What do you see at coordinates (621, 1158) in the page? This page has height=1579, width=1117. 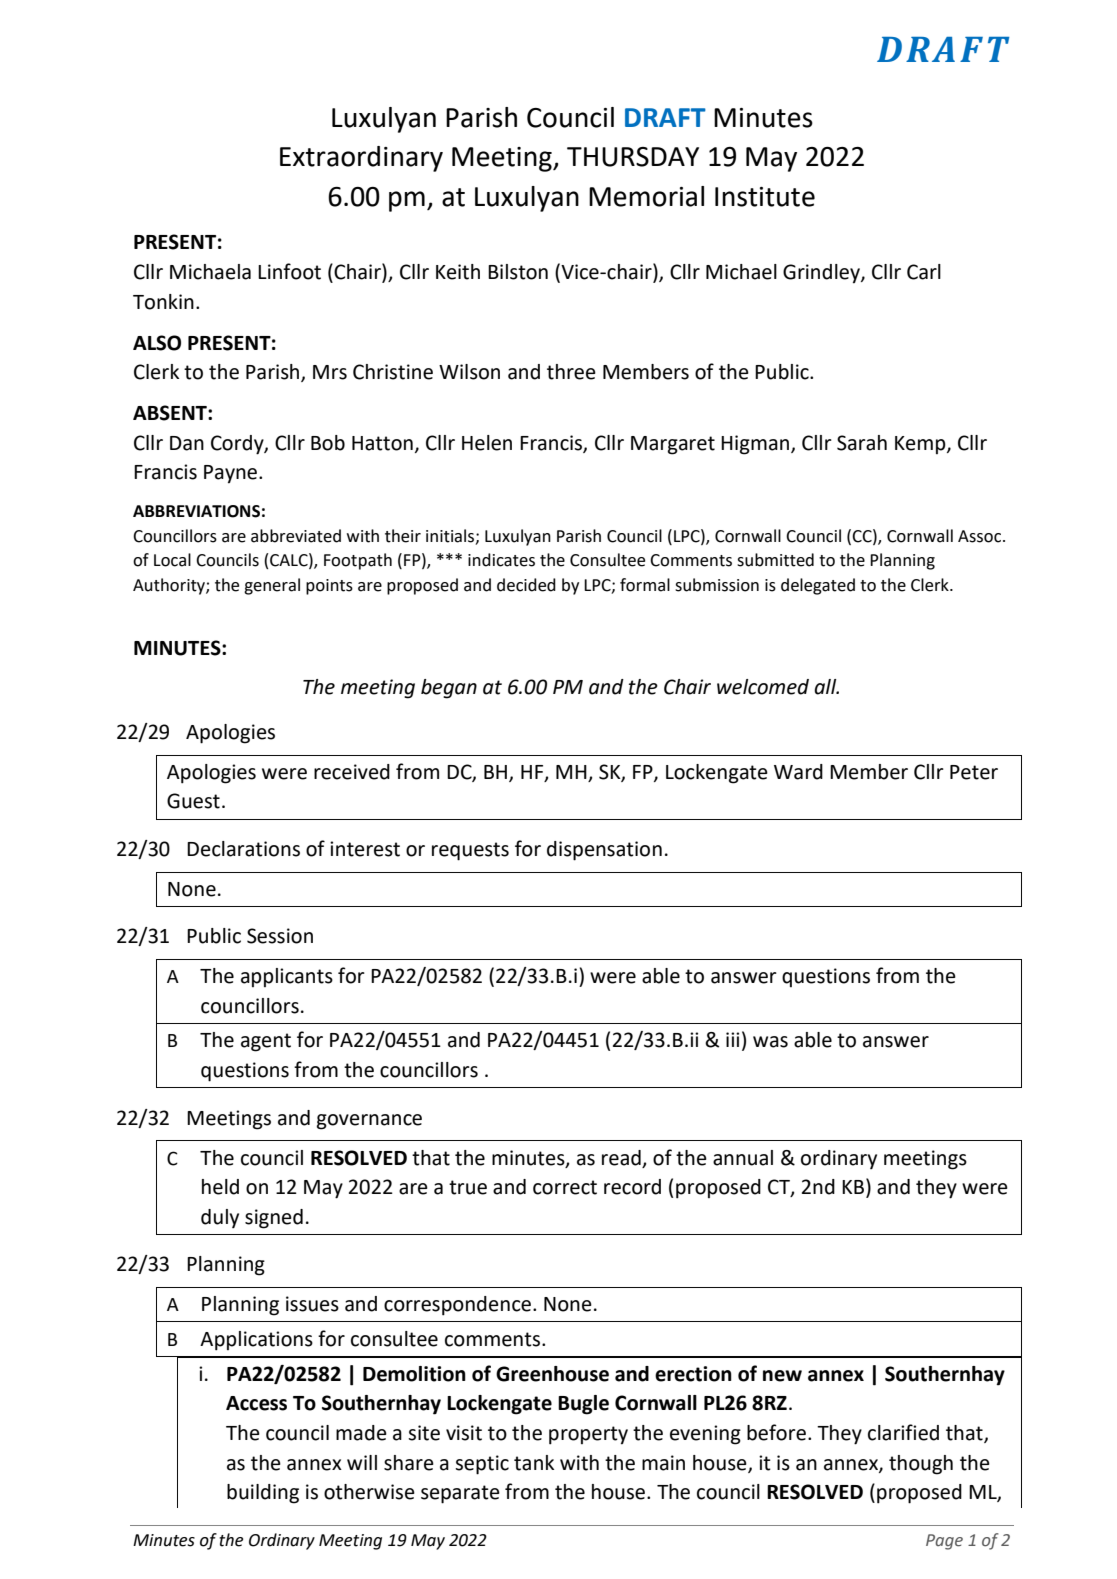 I see `read` at bounding box center [621, 1158].
